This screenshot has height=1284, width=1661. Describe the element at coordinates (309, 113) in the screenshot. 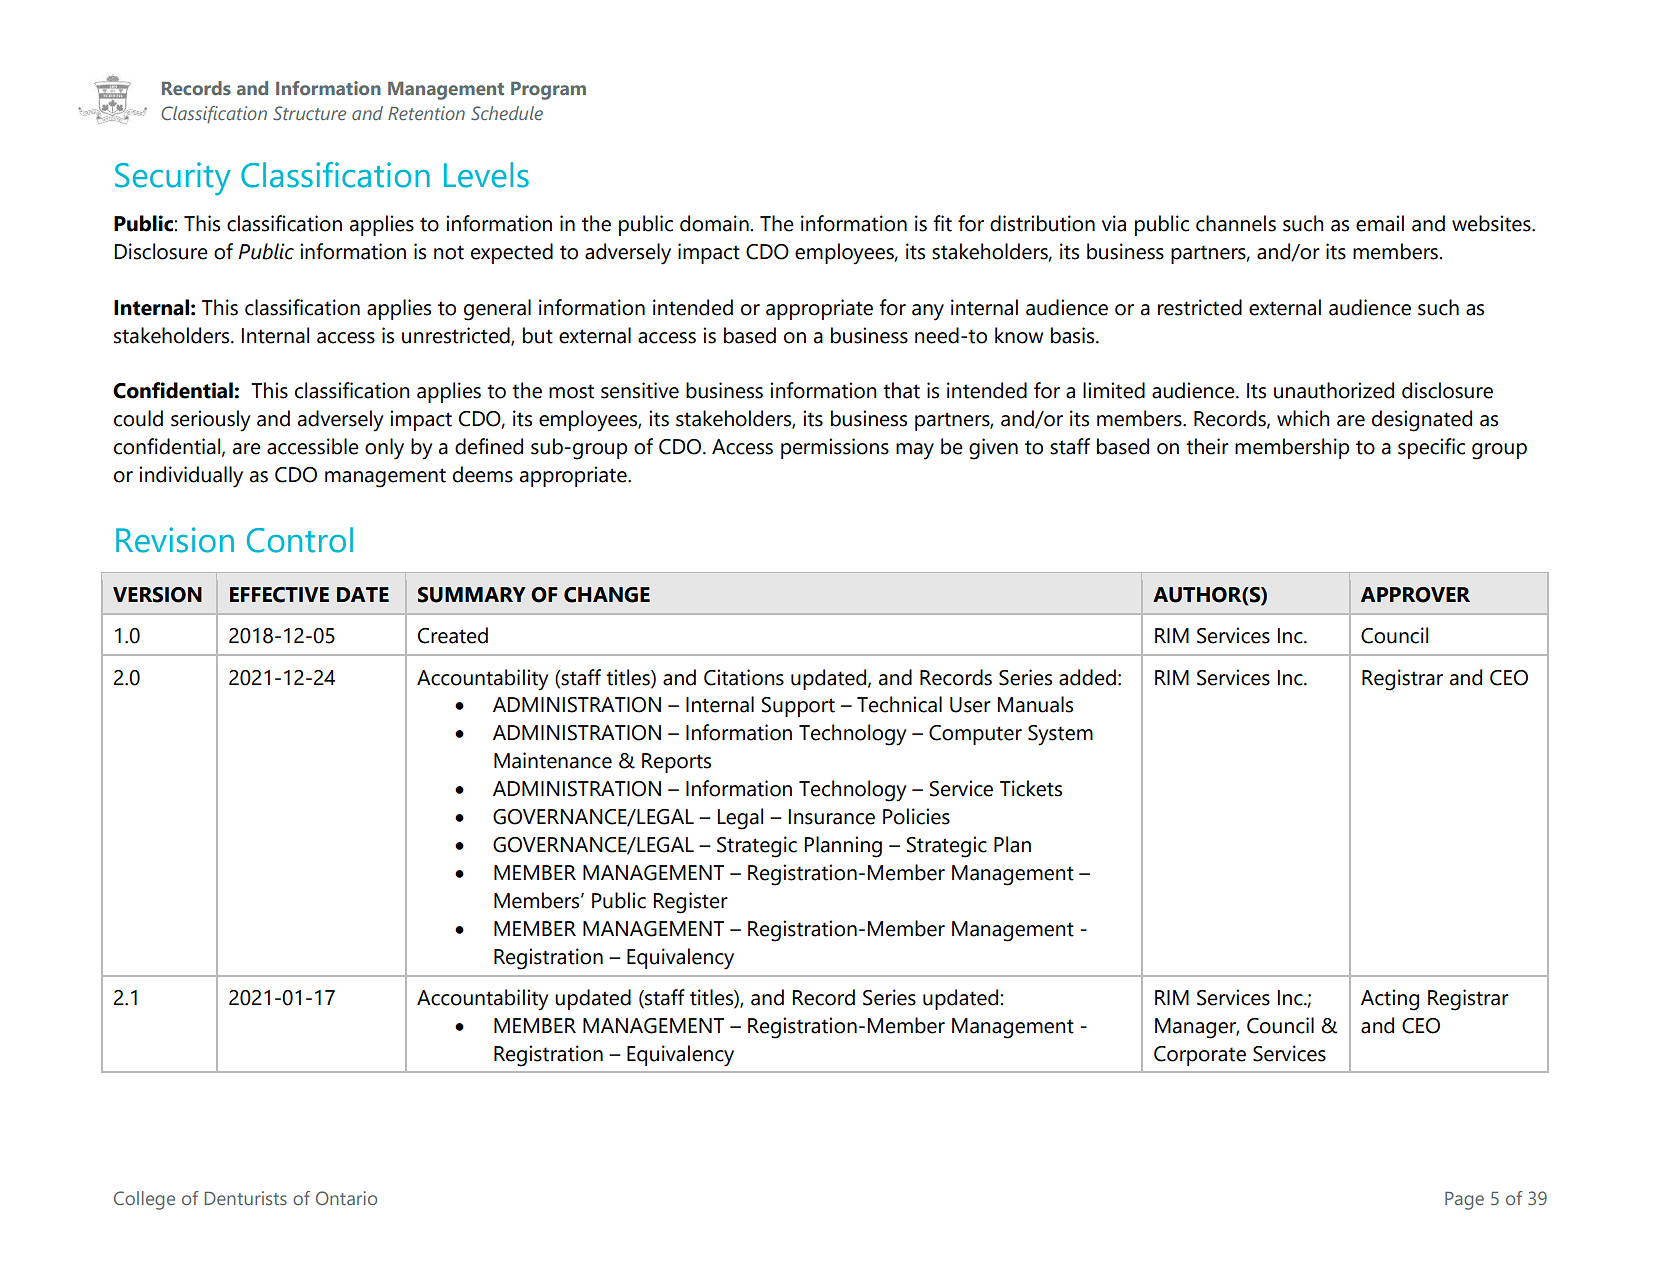

I see `Structure` at that location.
